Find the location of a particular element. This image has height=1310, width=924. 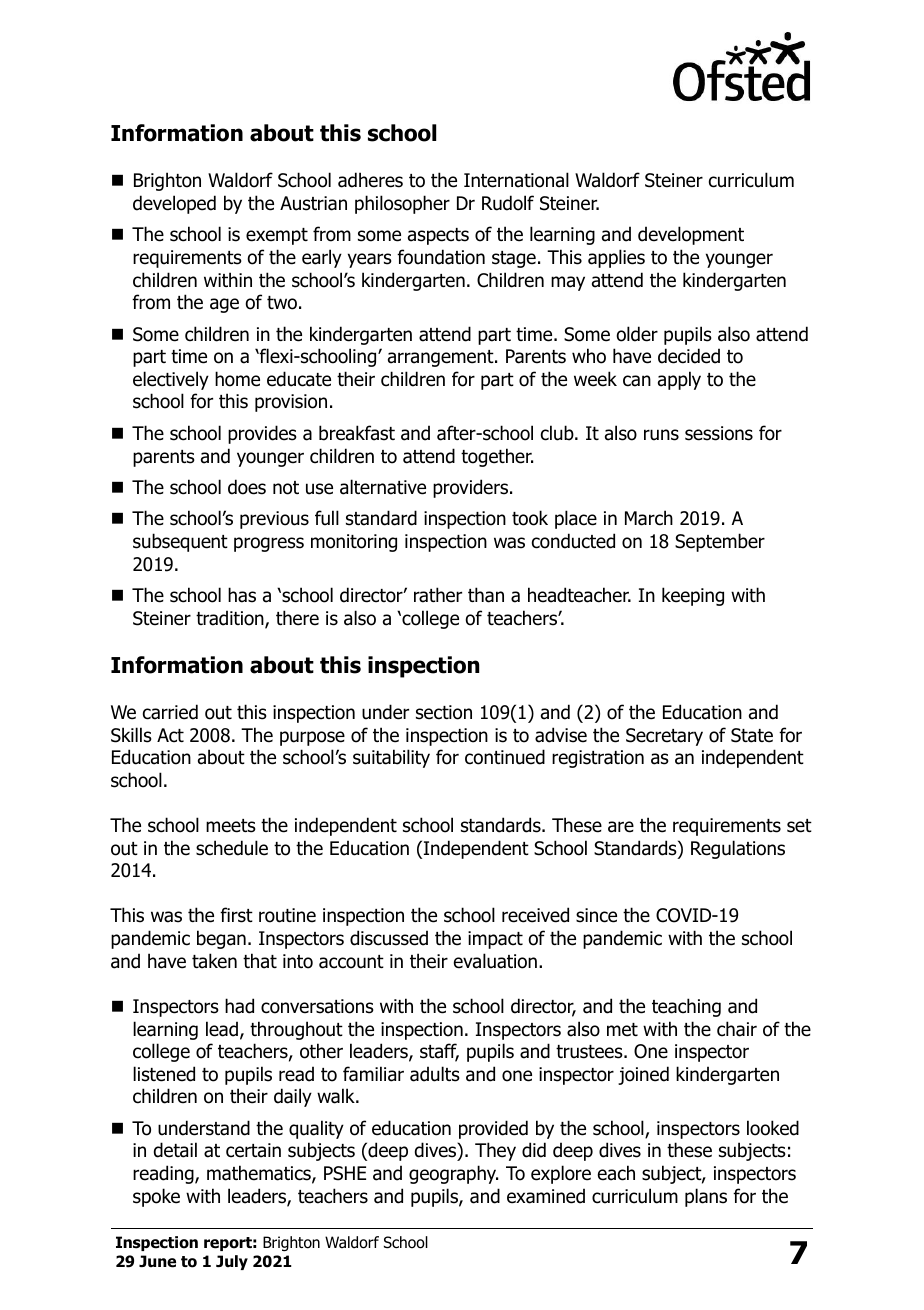

than is located at coordinates (486, 595).
